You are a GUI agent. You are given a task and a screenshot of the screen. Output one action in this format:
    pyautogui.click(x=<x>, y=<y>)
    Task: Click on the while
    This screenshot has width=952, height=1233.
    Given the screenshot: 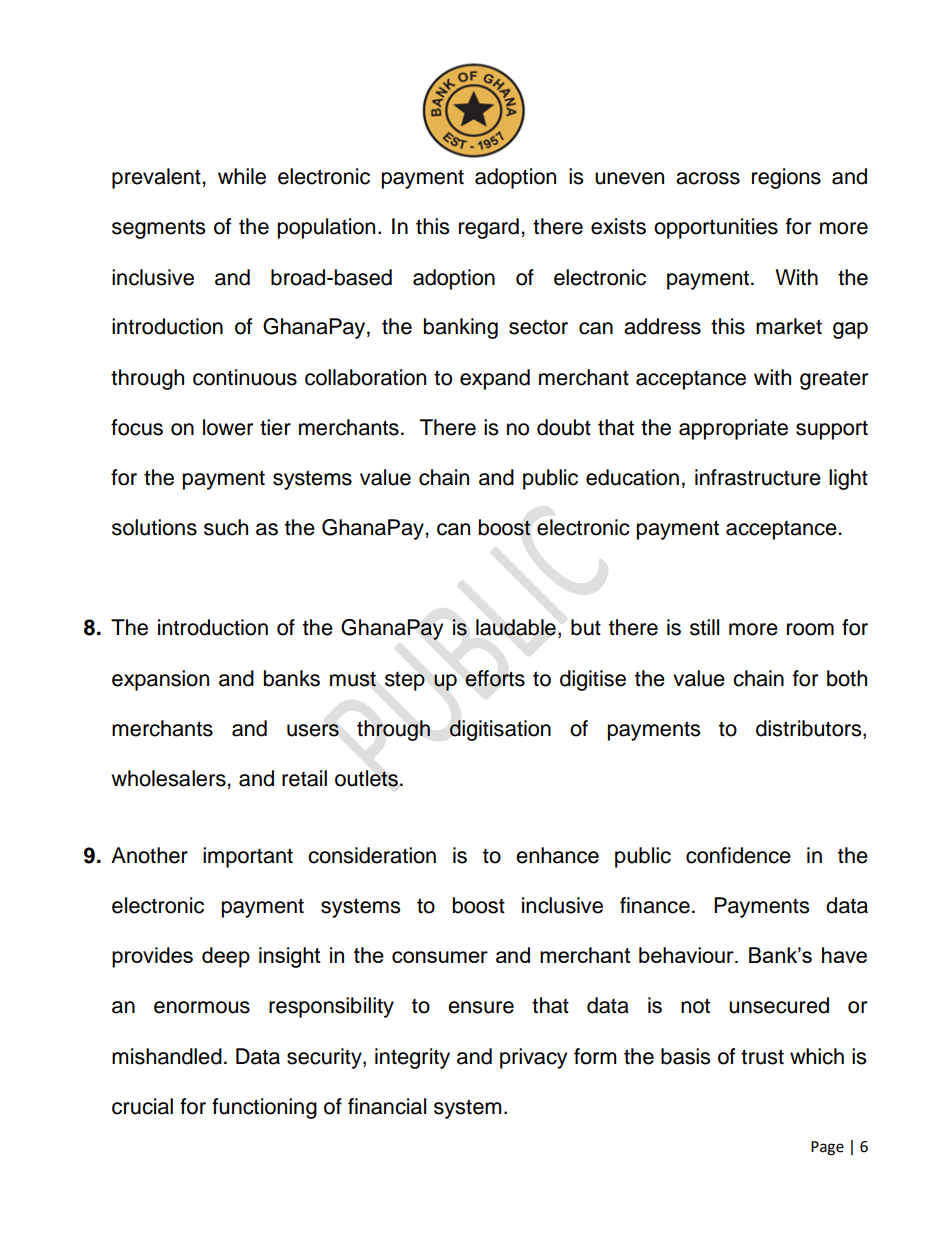 What is the action you would take?
    pyautogui.click(x=242, y=176)
